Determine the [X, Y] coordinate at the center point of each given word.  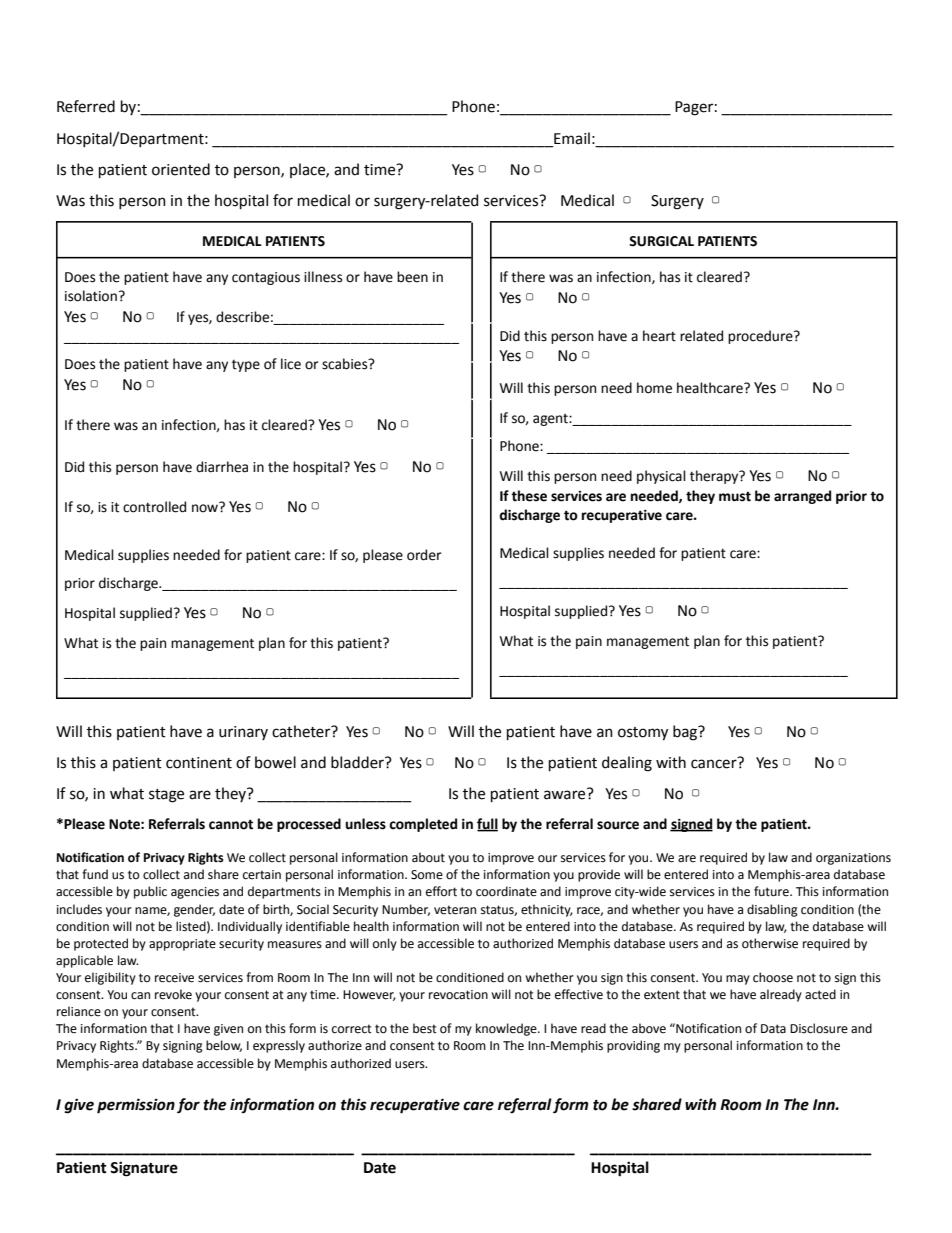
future [772, 891]
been [412, 277]
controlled [154, 507]
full [487, 825]
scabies [346, 364]
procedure [761, 337]
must [735, 496]
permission [136, 1106]
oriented [181, 169]
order [424, 555]
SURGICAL [661, 241]
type [246, 366]
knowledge [507, 1029]
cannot [231, 824]
